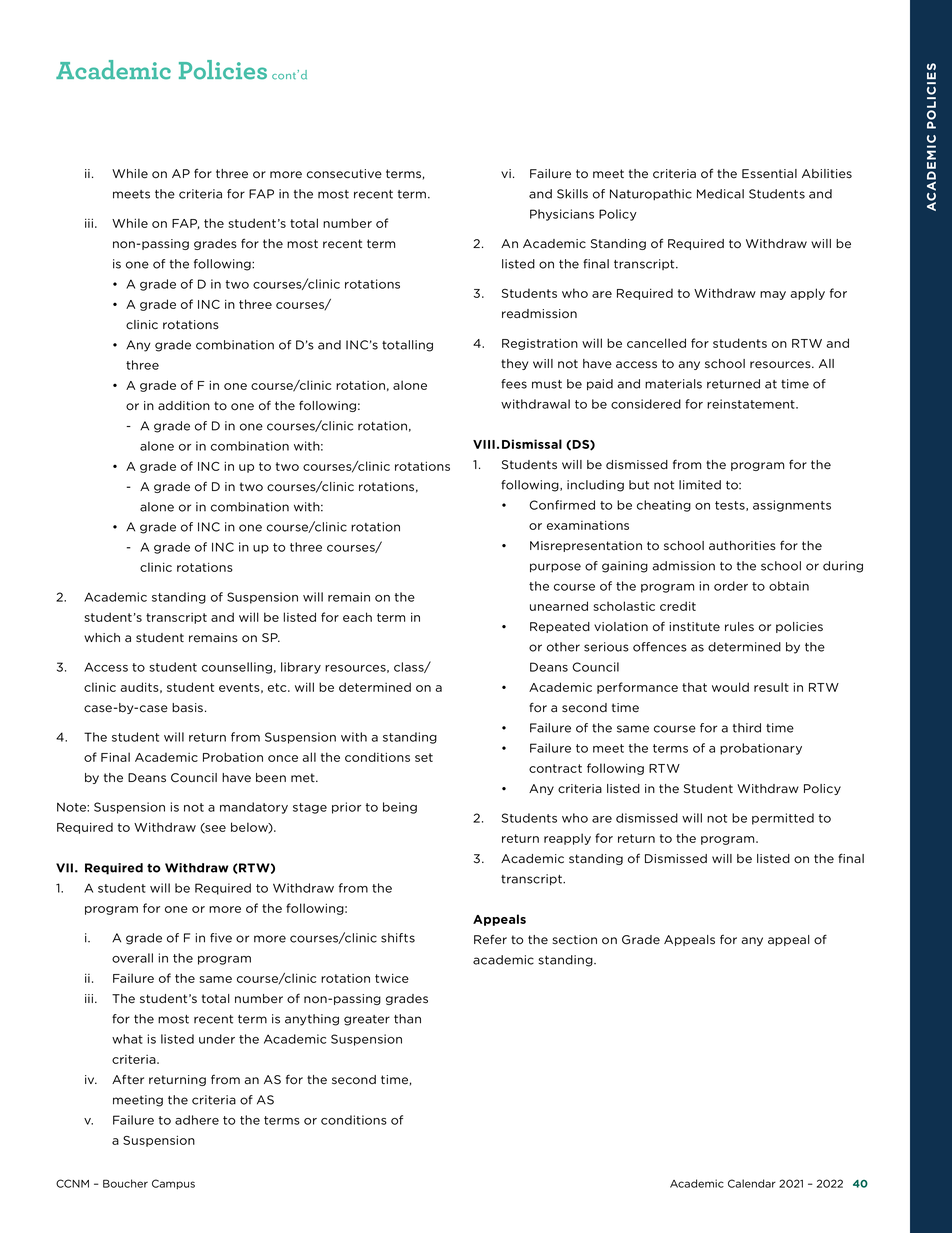  Describe the element at coordinates (771, 687) in the screenshot. I see `result` at that location.
